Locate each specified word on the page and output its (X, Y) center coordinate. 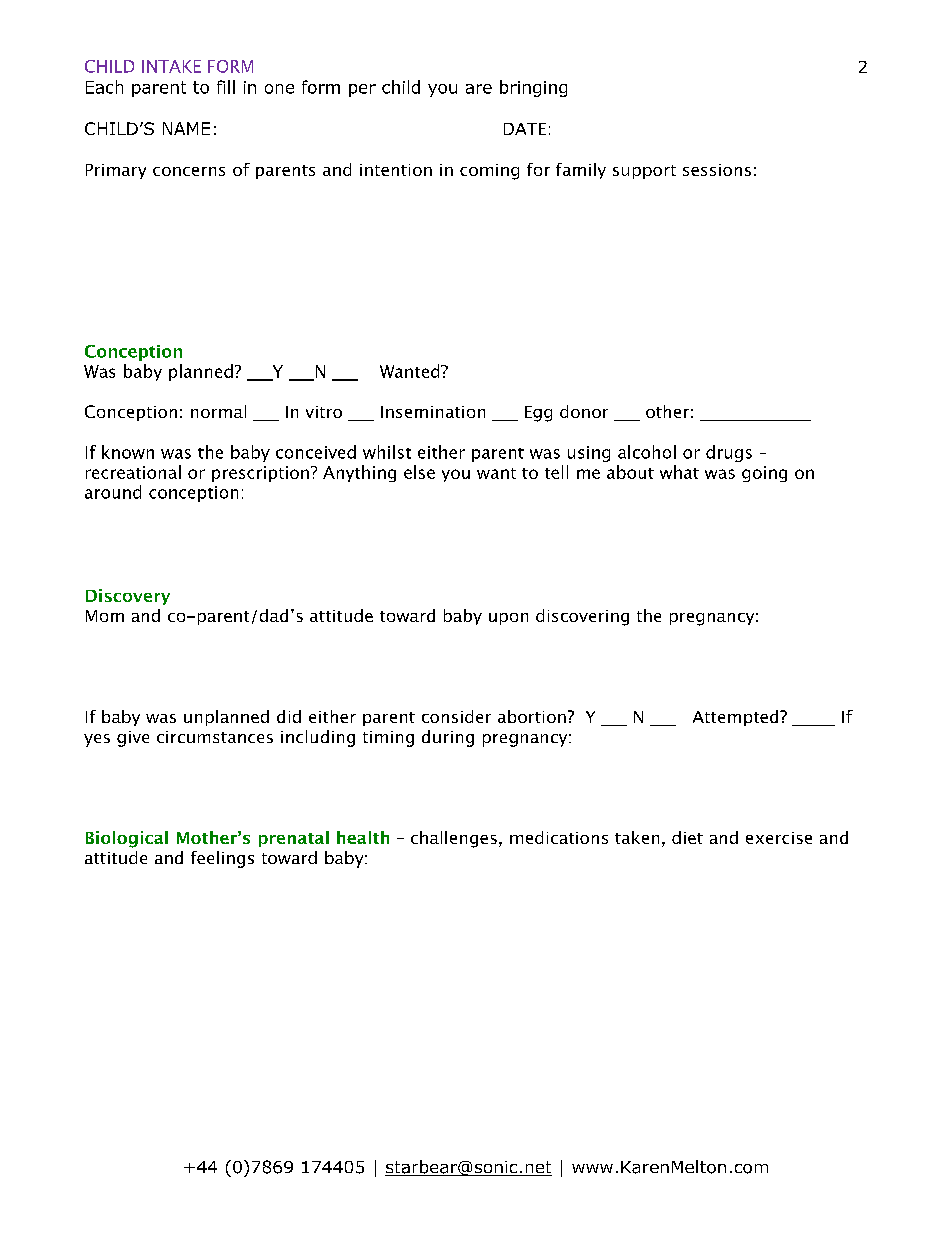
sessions (717, 170)
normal (218, 411)
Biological (127, 839)
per (362, 90)
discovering (582, 617)
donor (584, 411)
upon (508, 619)
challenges (454, 839)
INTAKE (171, 66)
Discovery (128, 597)
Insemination (433, 412)
